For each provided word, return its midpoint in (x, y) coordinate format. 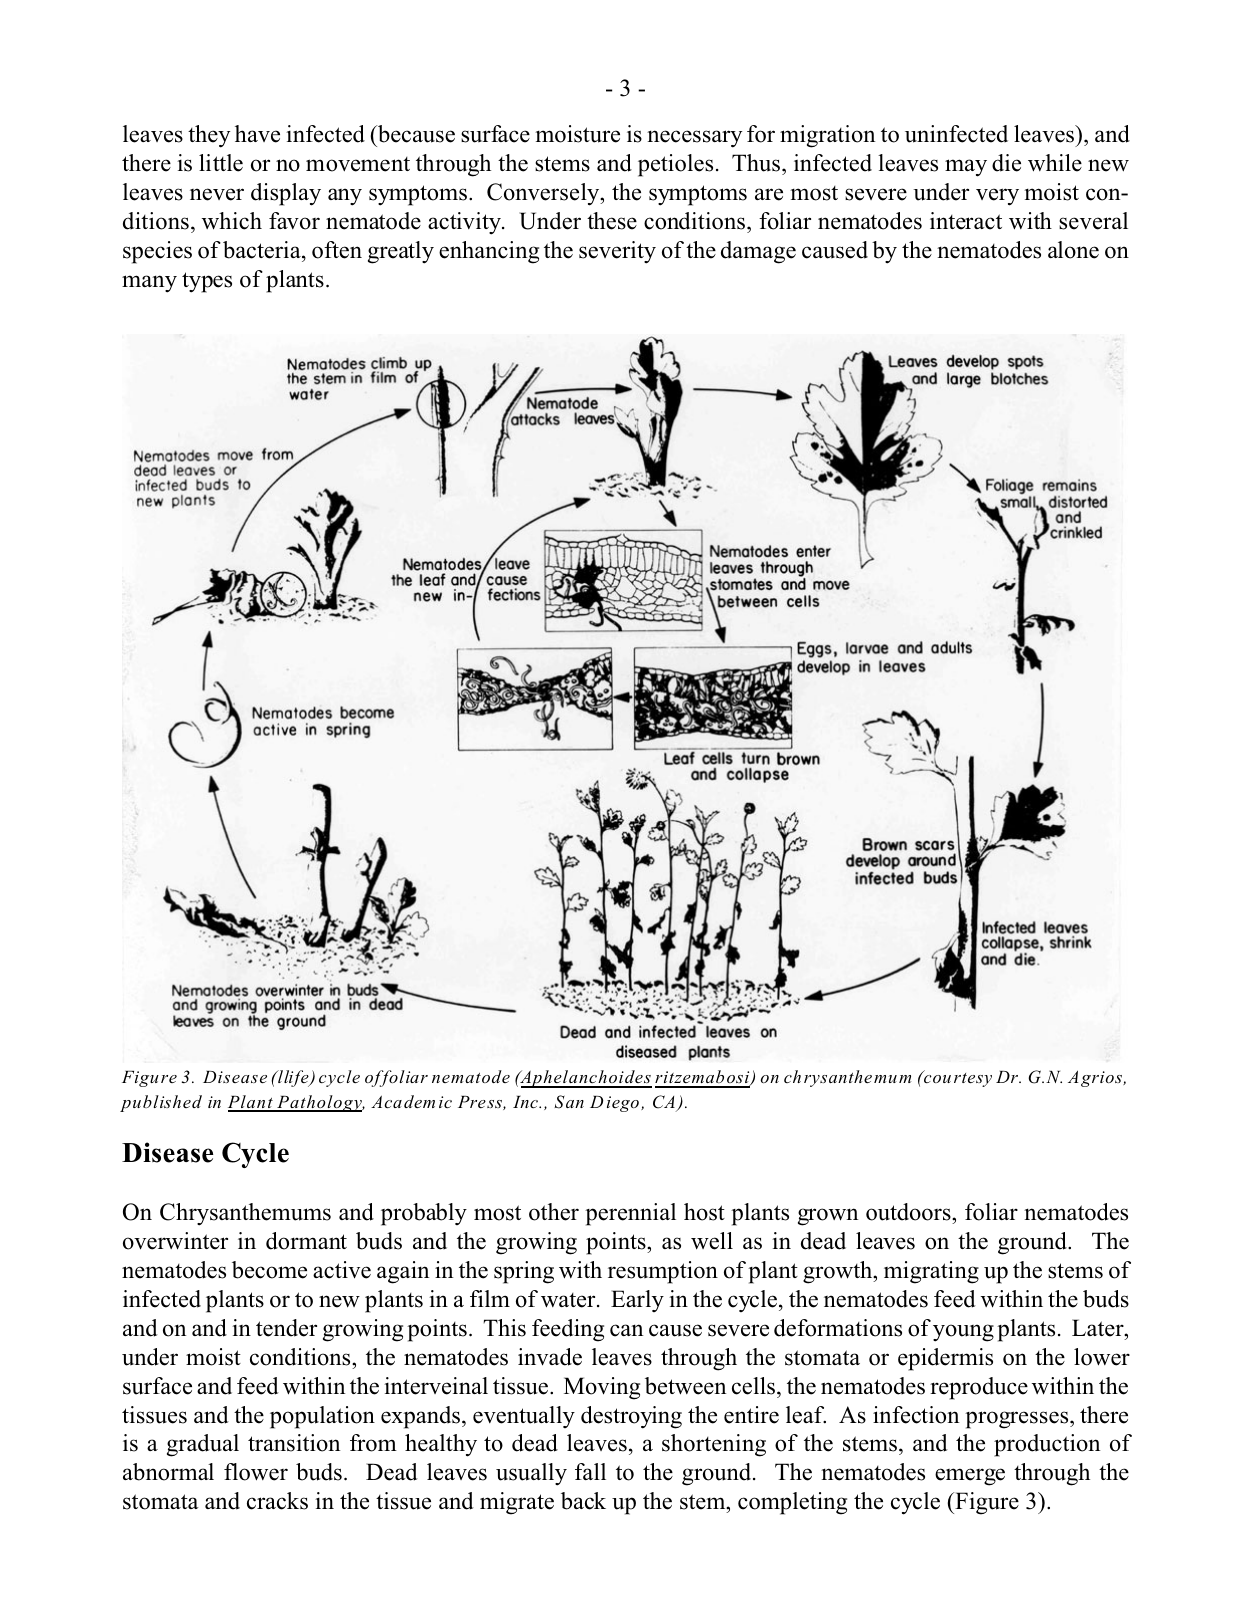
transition (294, 1443)
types (207, 282)
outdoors (909, 1212)
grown (828, 1217)
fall (590, 1471)
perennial (630, 1214)
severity (617, 252)
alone (1073, 250)
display (286, 194)
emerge (970, 1477)
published (161, 1103)
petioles (675, 165)
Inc (526, 1102)
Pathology (320, 1103)
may (966, 168)
